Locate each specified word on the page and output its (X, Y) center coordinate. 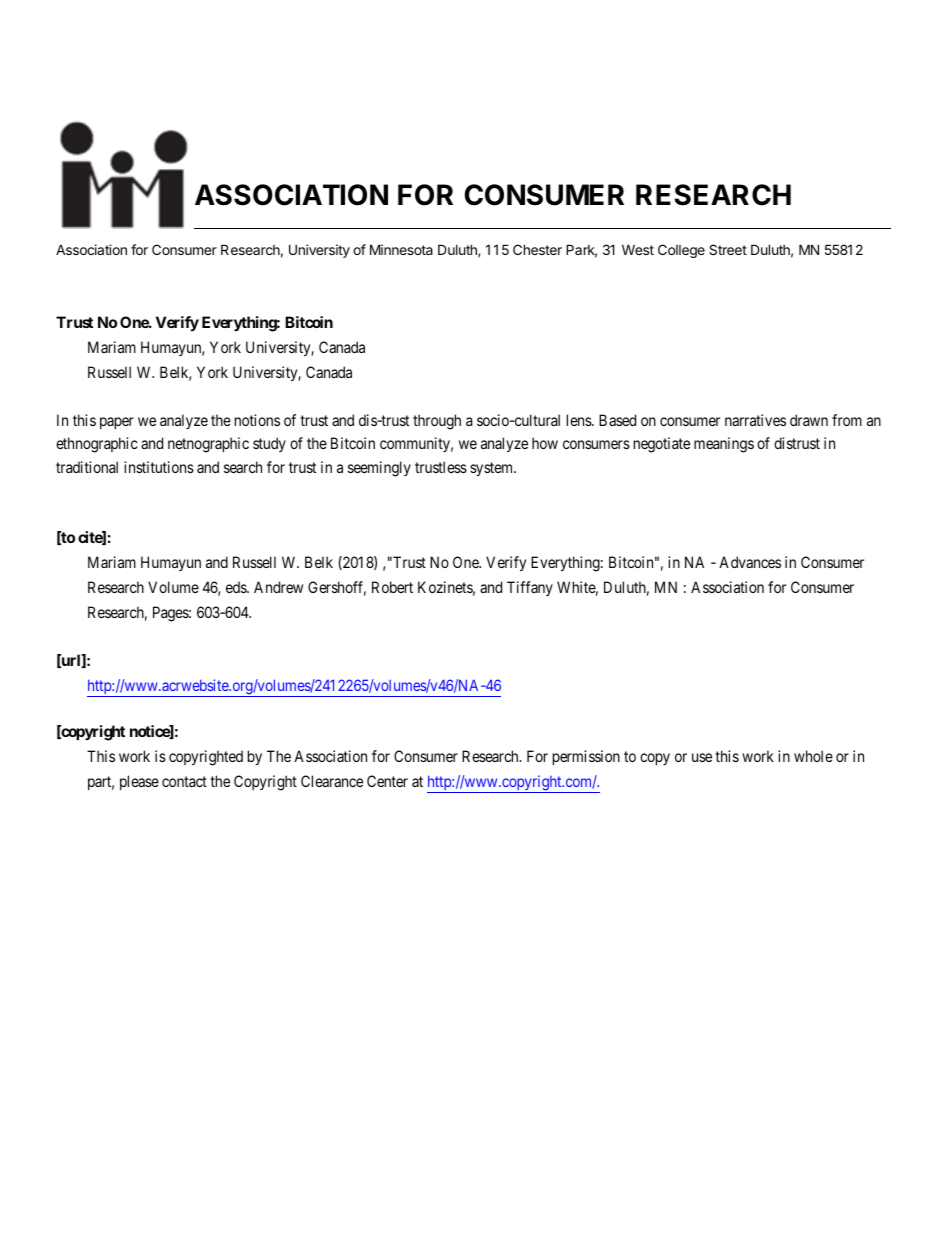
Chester (537, 249)
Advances (750, 562)
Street (728, 249)
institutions (159, 467)
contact (184, 781)
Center (387, 781)
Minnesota (401, 249)
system (493, 469)
